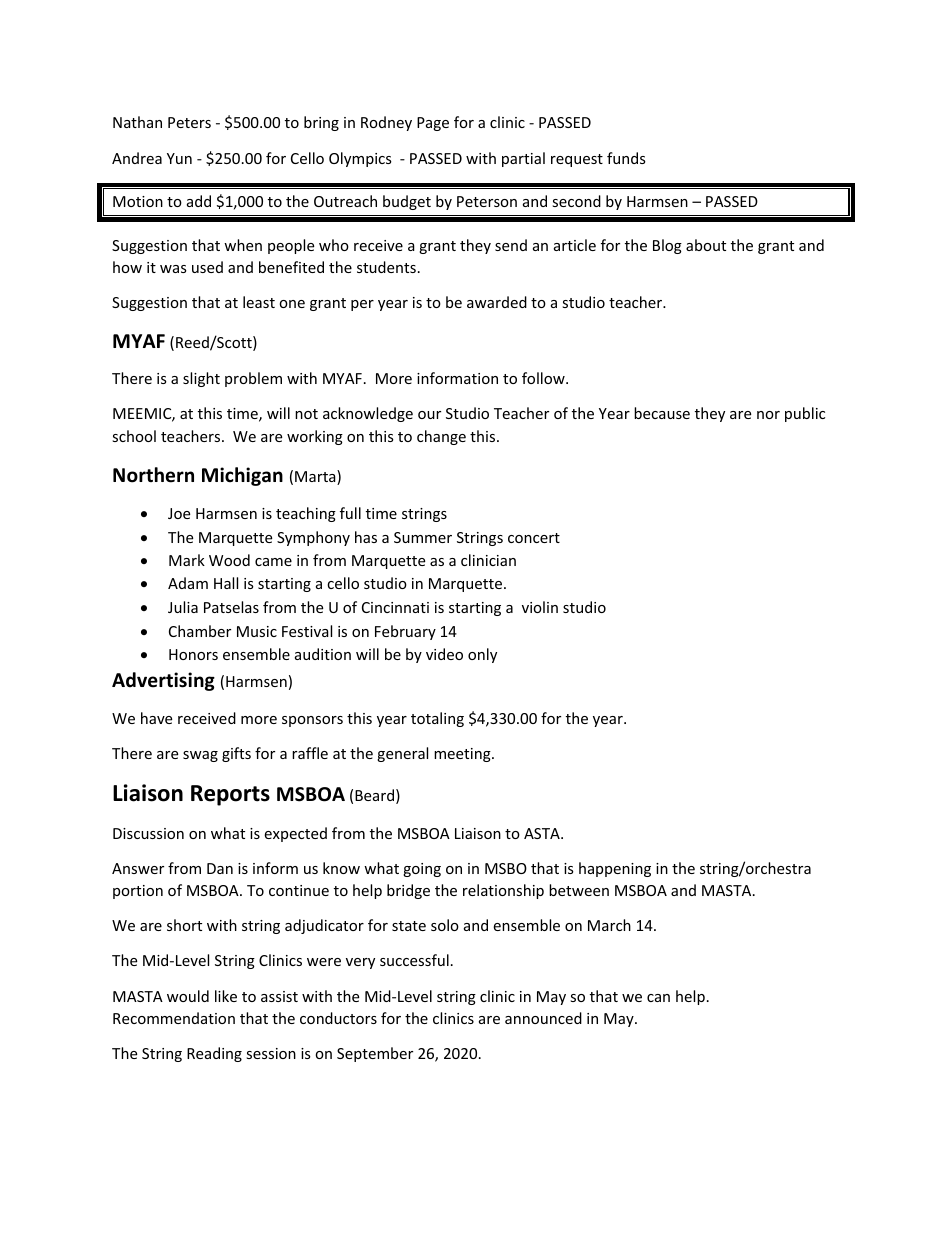 The image size is (952, 1233). Describe the element at coordinates (230, 795) in the document. I see `Reports` at that location.
